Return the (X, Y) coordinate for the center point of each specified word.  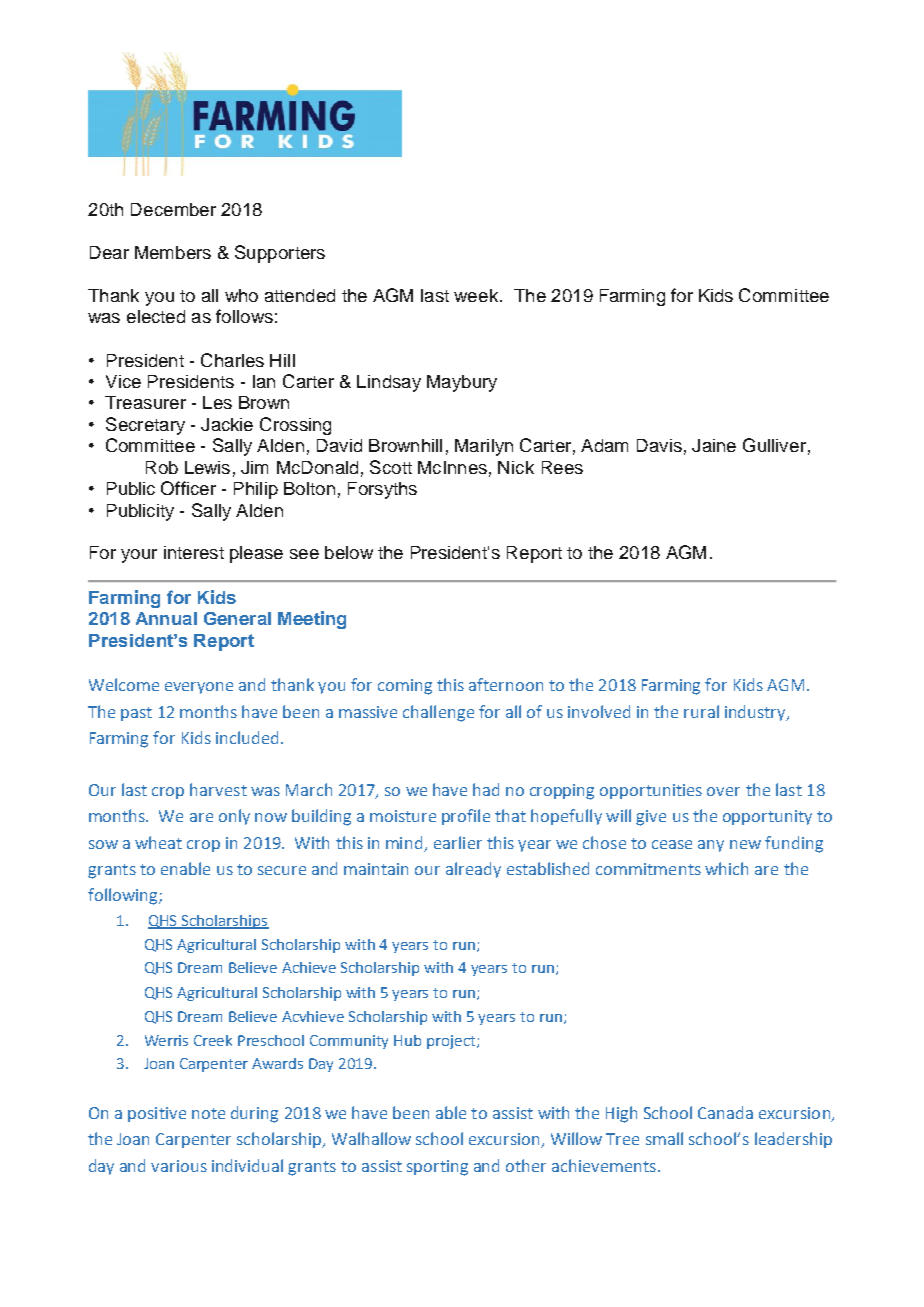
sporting (437, 1168)
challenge (438, 713)
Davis (659, 445)
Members (173, 252)
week (477, 295)
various (179, 1166)
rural (701, 711)
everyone (199, 688)
